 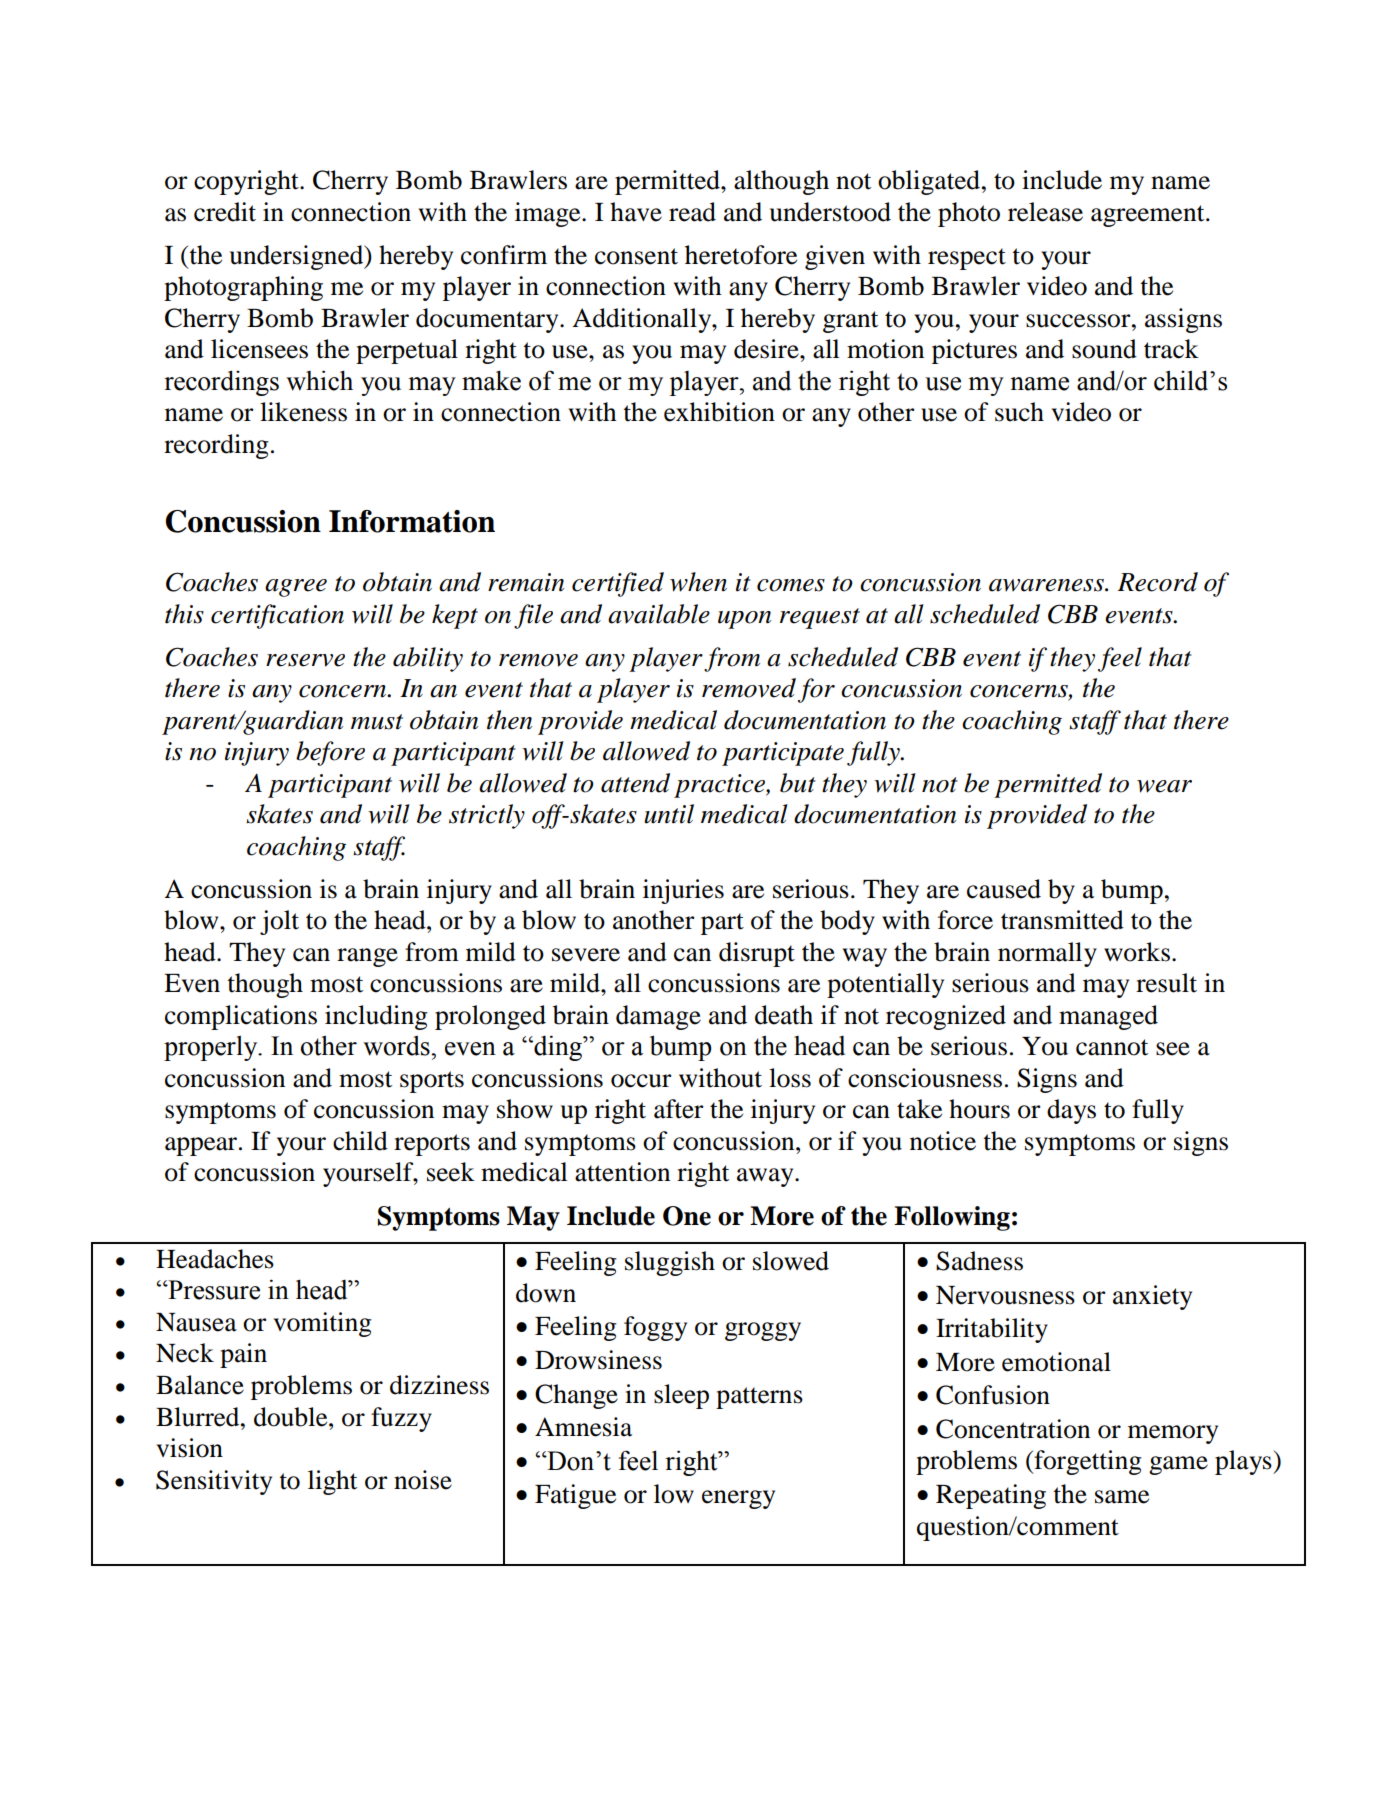 I want to click on when, so click(x=698, y=582).
